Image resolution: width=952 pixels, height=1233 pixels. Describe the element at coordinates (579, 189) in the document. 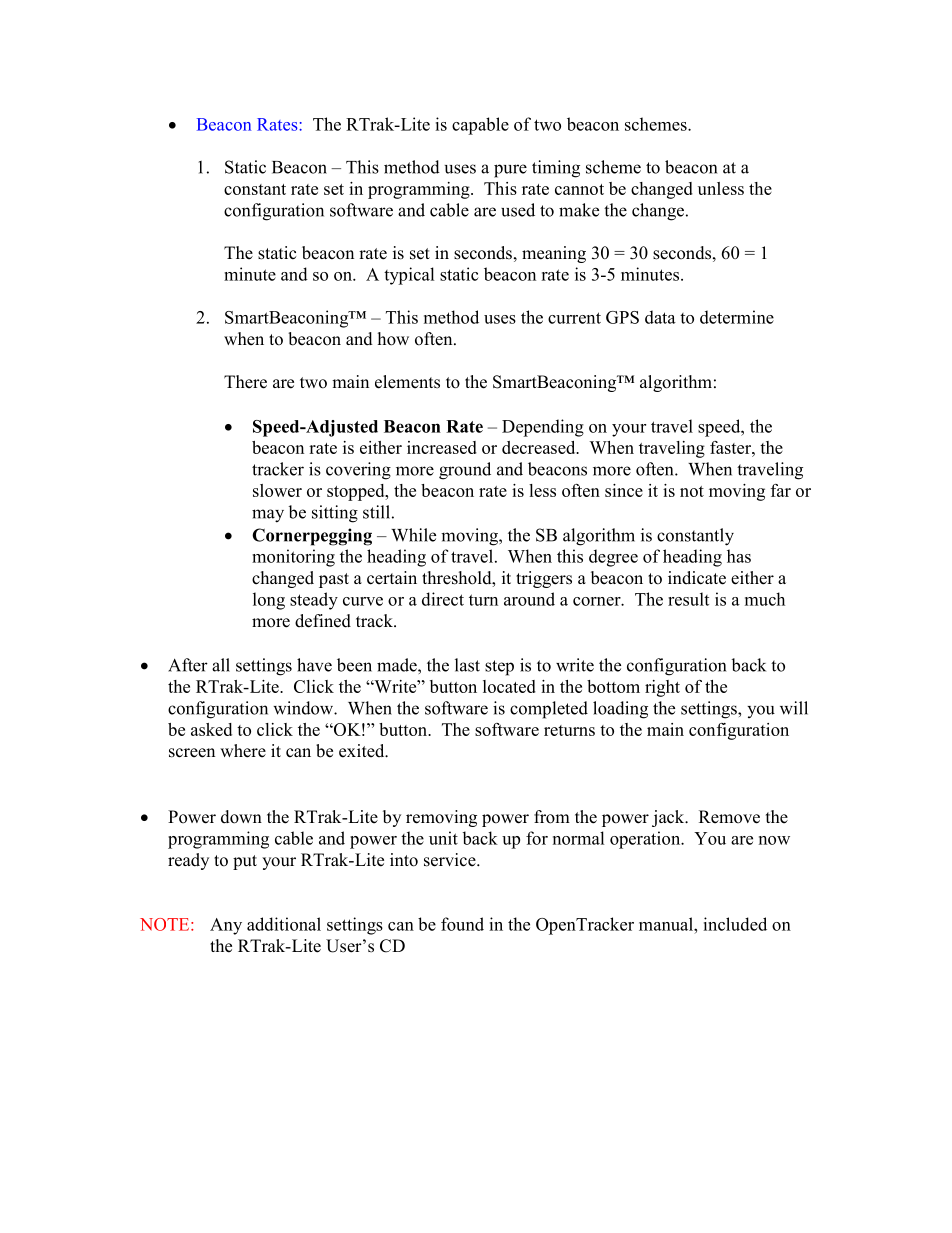

I see `cannot` at that location.
